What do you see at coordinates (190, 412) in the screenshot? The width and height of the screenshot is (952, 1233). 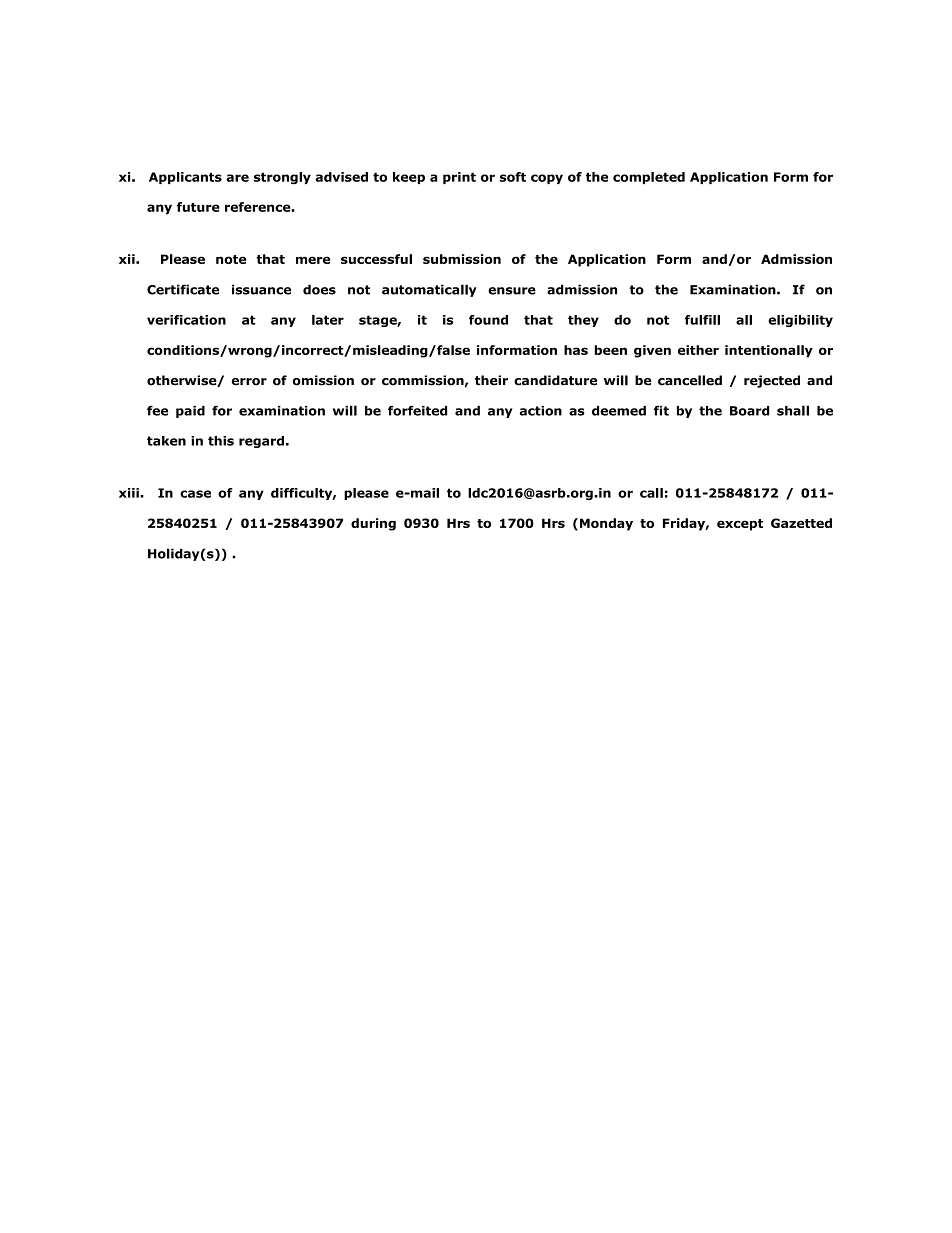 I see `paid` at bounding box center [190, 412].
